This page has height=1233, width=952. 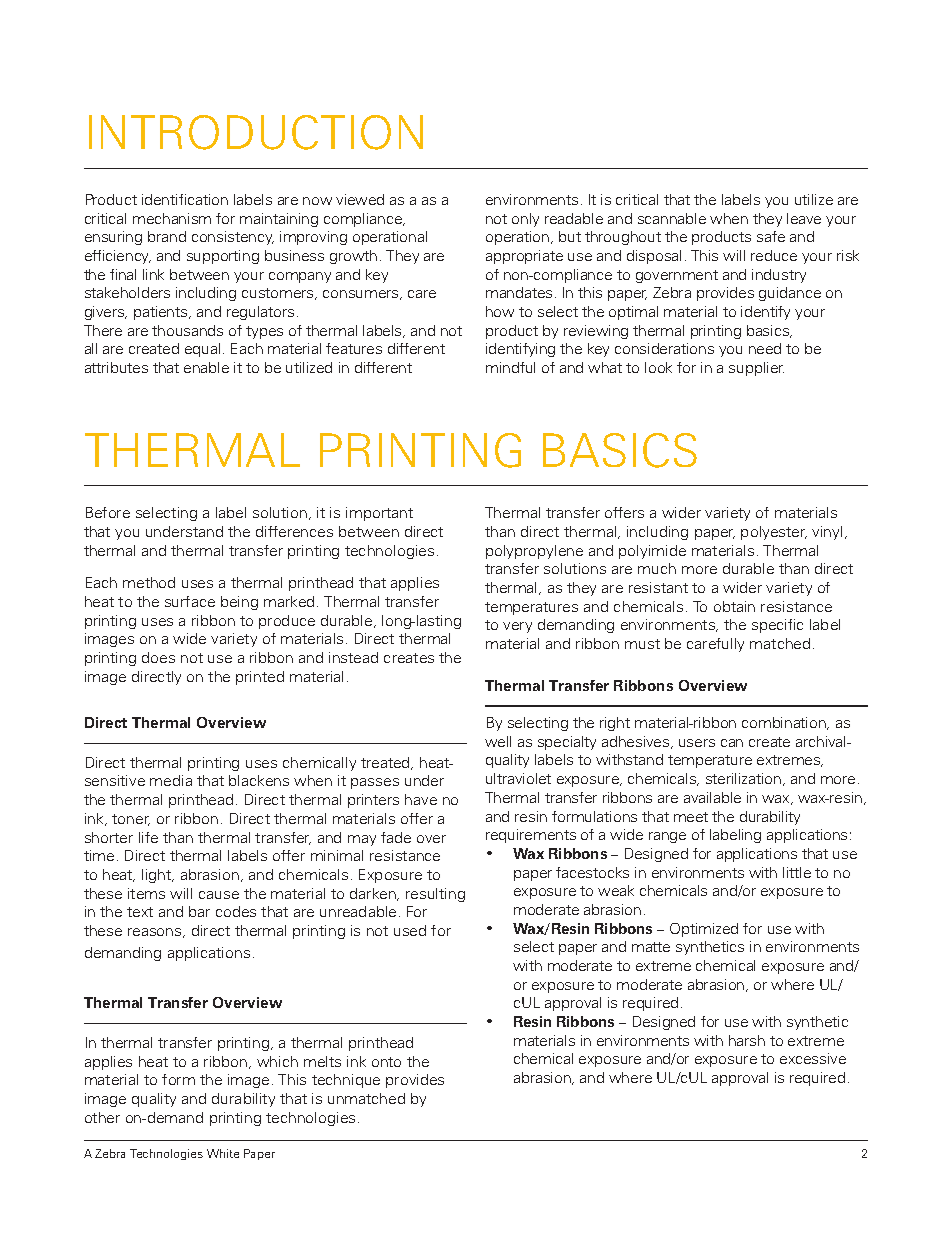 What do you see at coordinates (774, 533) in the page?
I see `polyester` at bounding box center [774, 533].
